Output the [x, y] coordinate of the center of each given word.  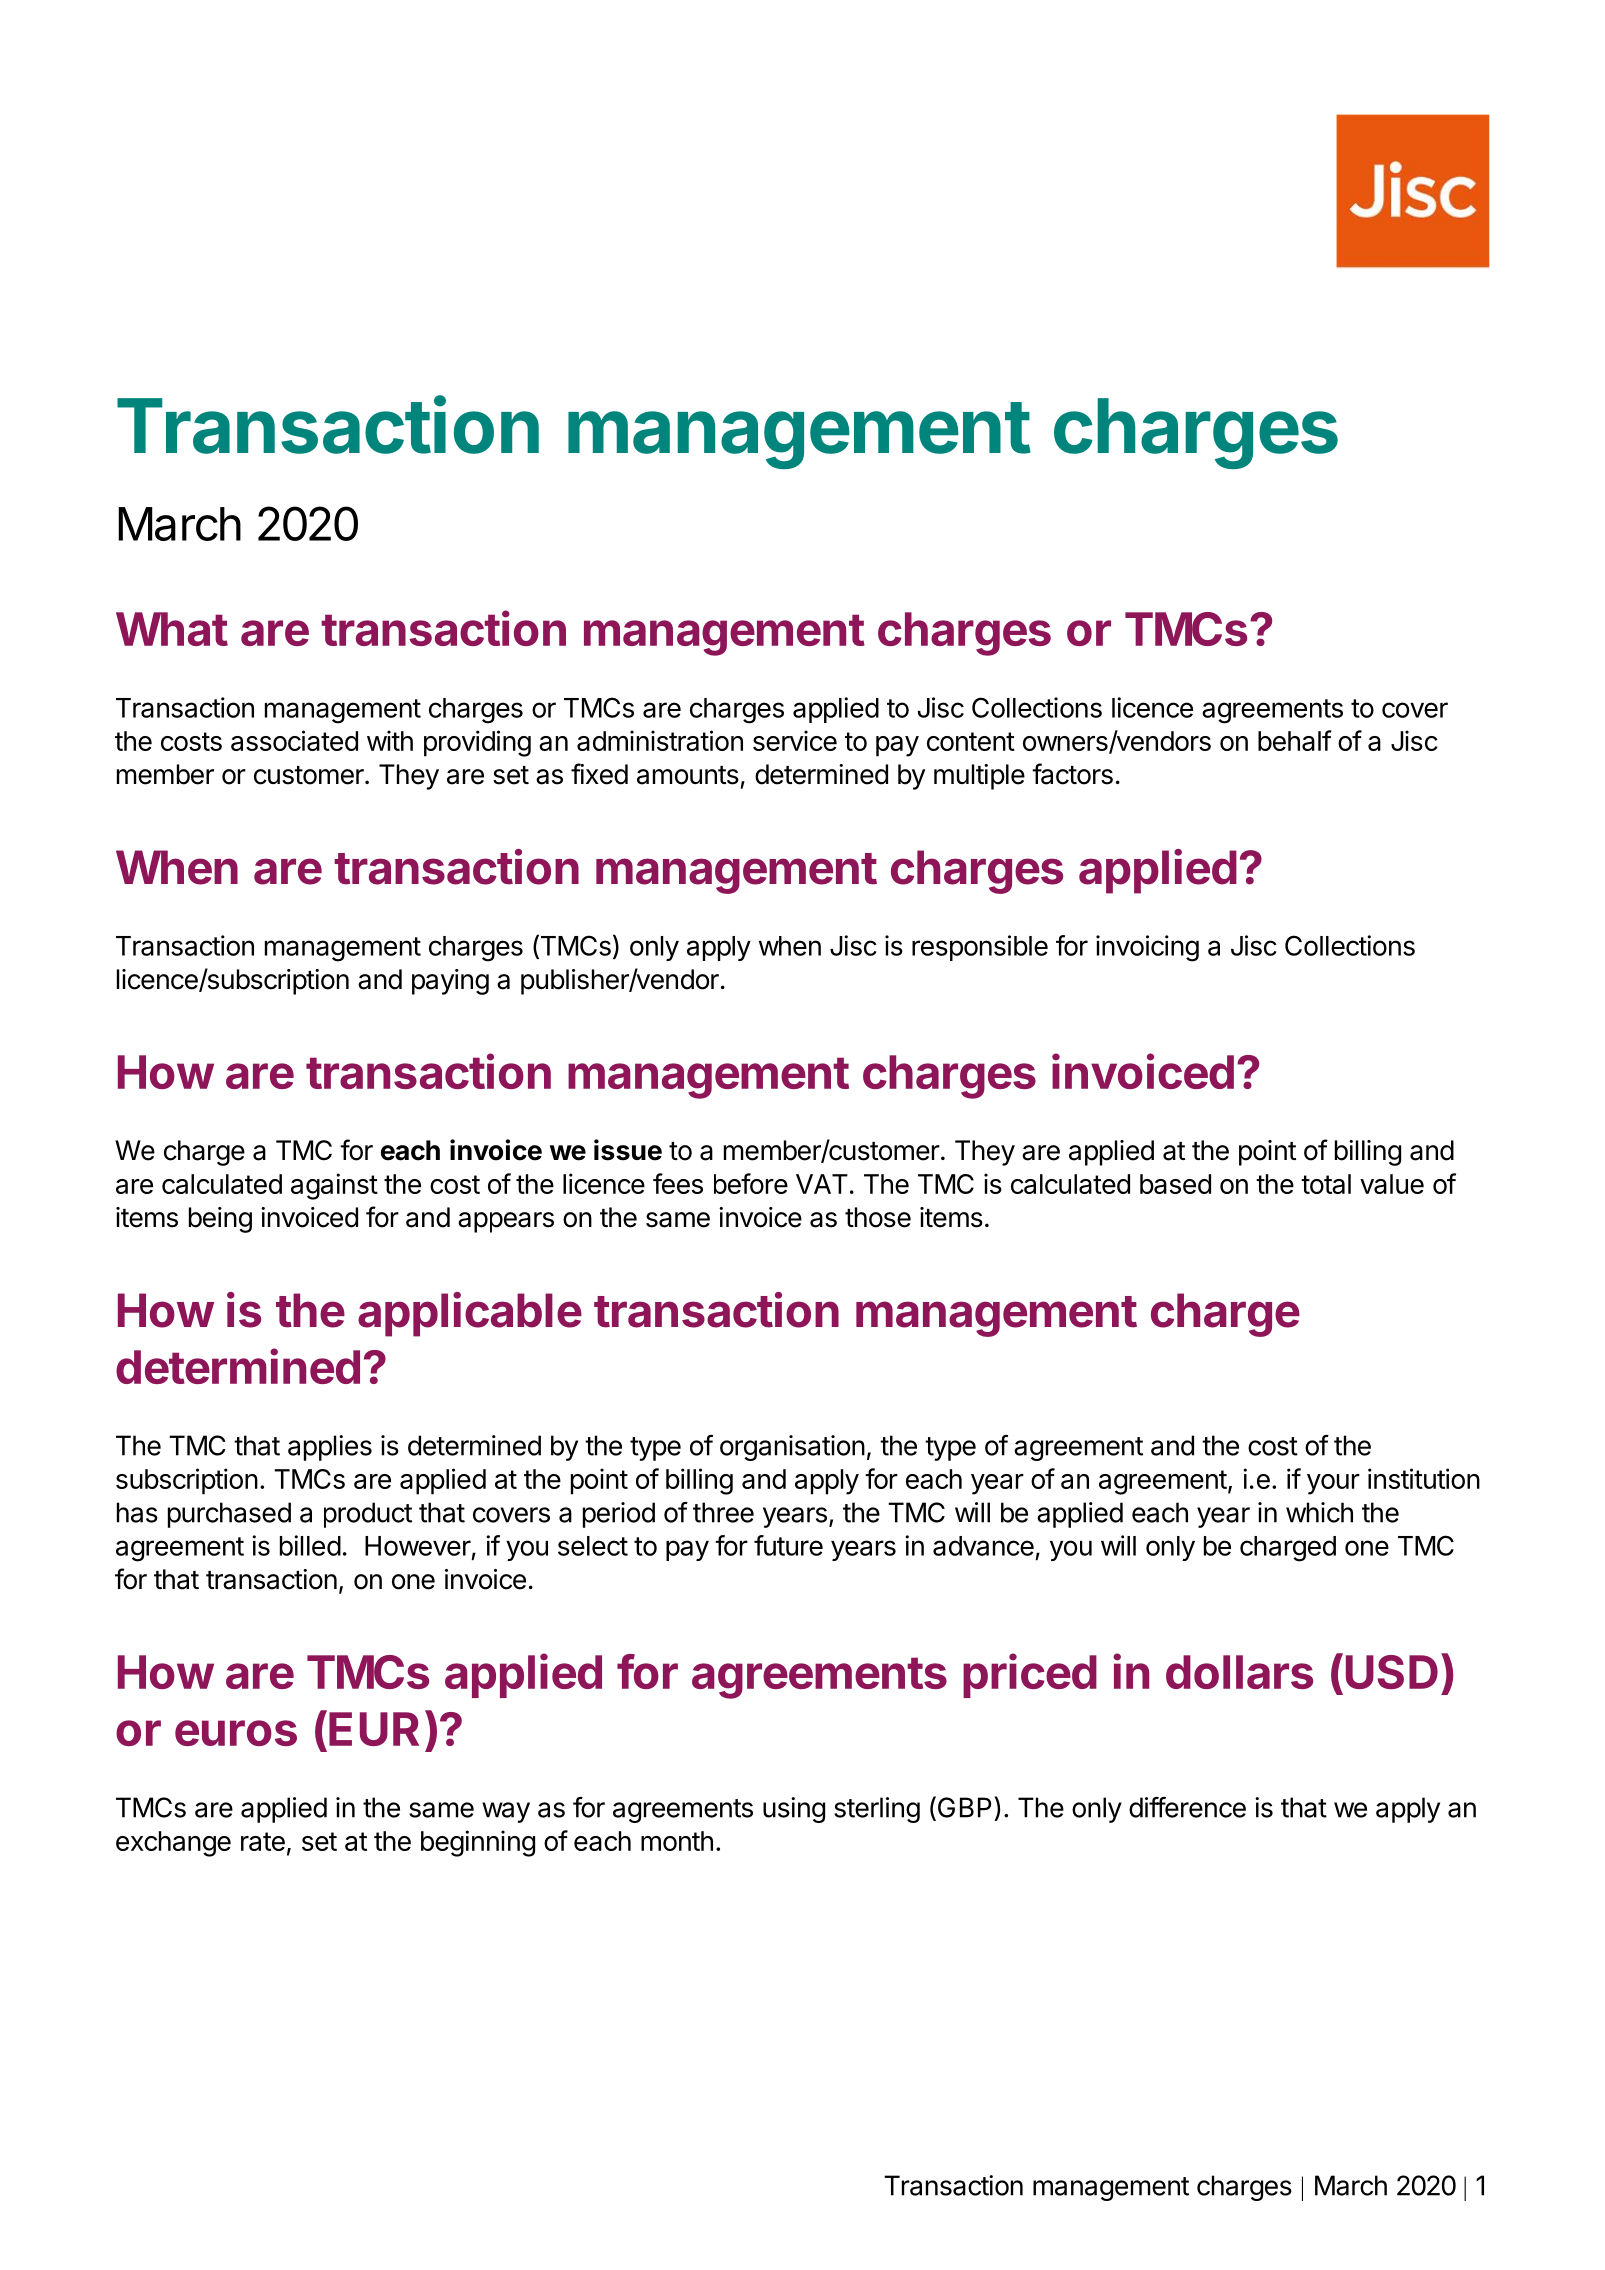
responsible [980, 948]
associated [294, 740]
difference [1187, 1807]
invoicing [1147, 948]
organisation [792, 1448]
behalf [1295, 740]
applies [330, 1448]
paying [450, 982]
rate [263, 1841]
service [795, 740]
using [794, 1810]
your [1333, 1484]
